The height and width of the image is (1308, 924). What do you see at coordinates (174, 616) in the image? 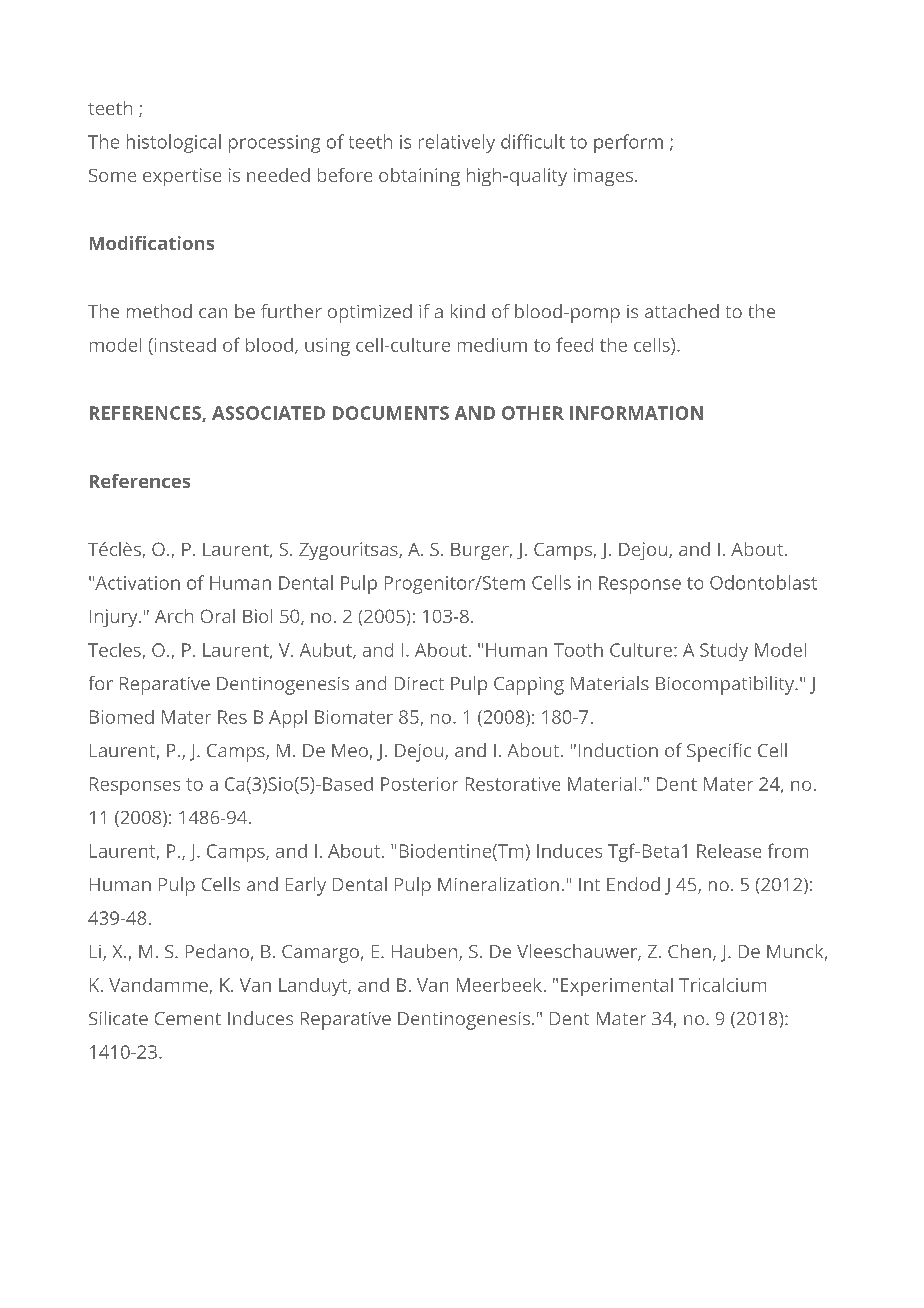
I see `Arch` at bounding box center [174, 616].
